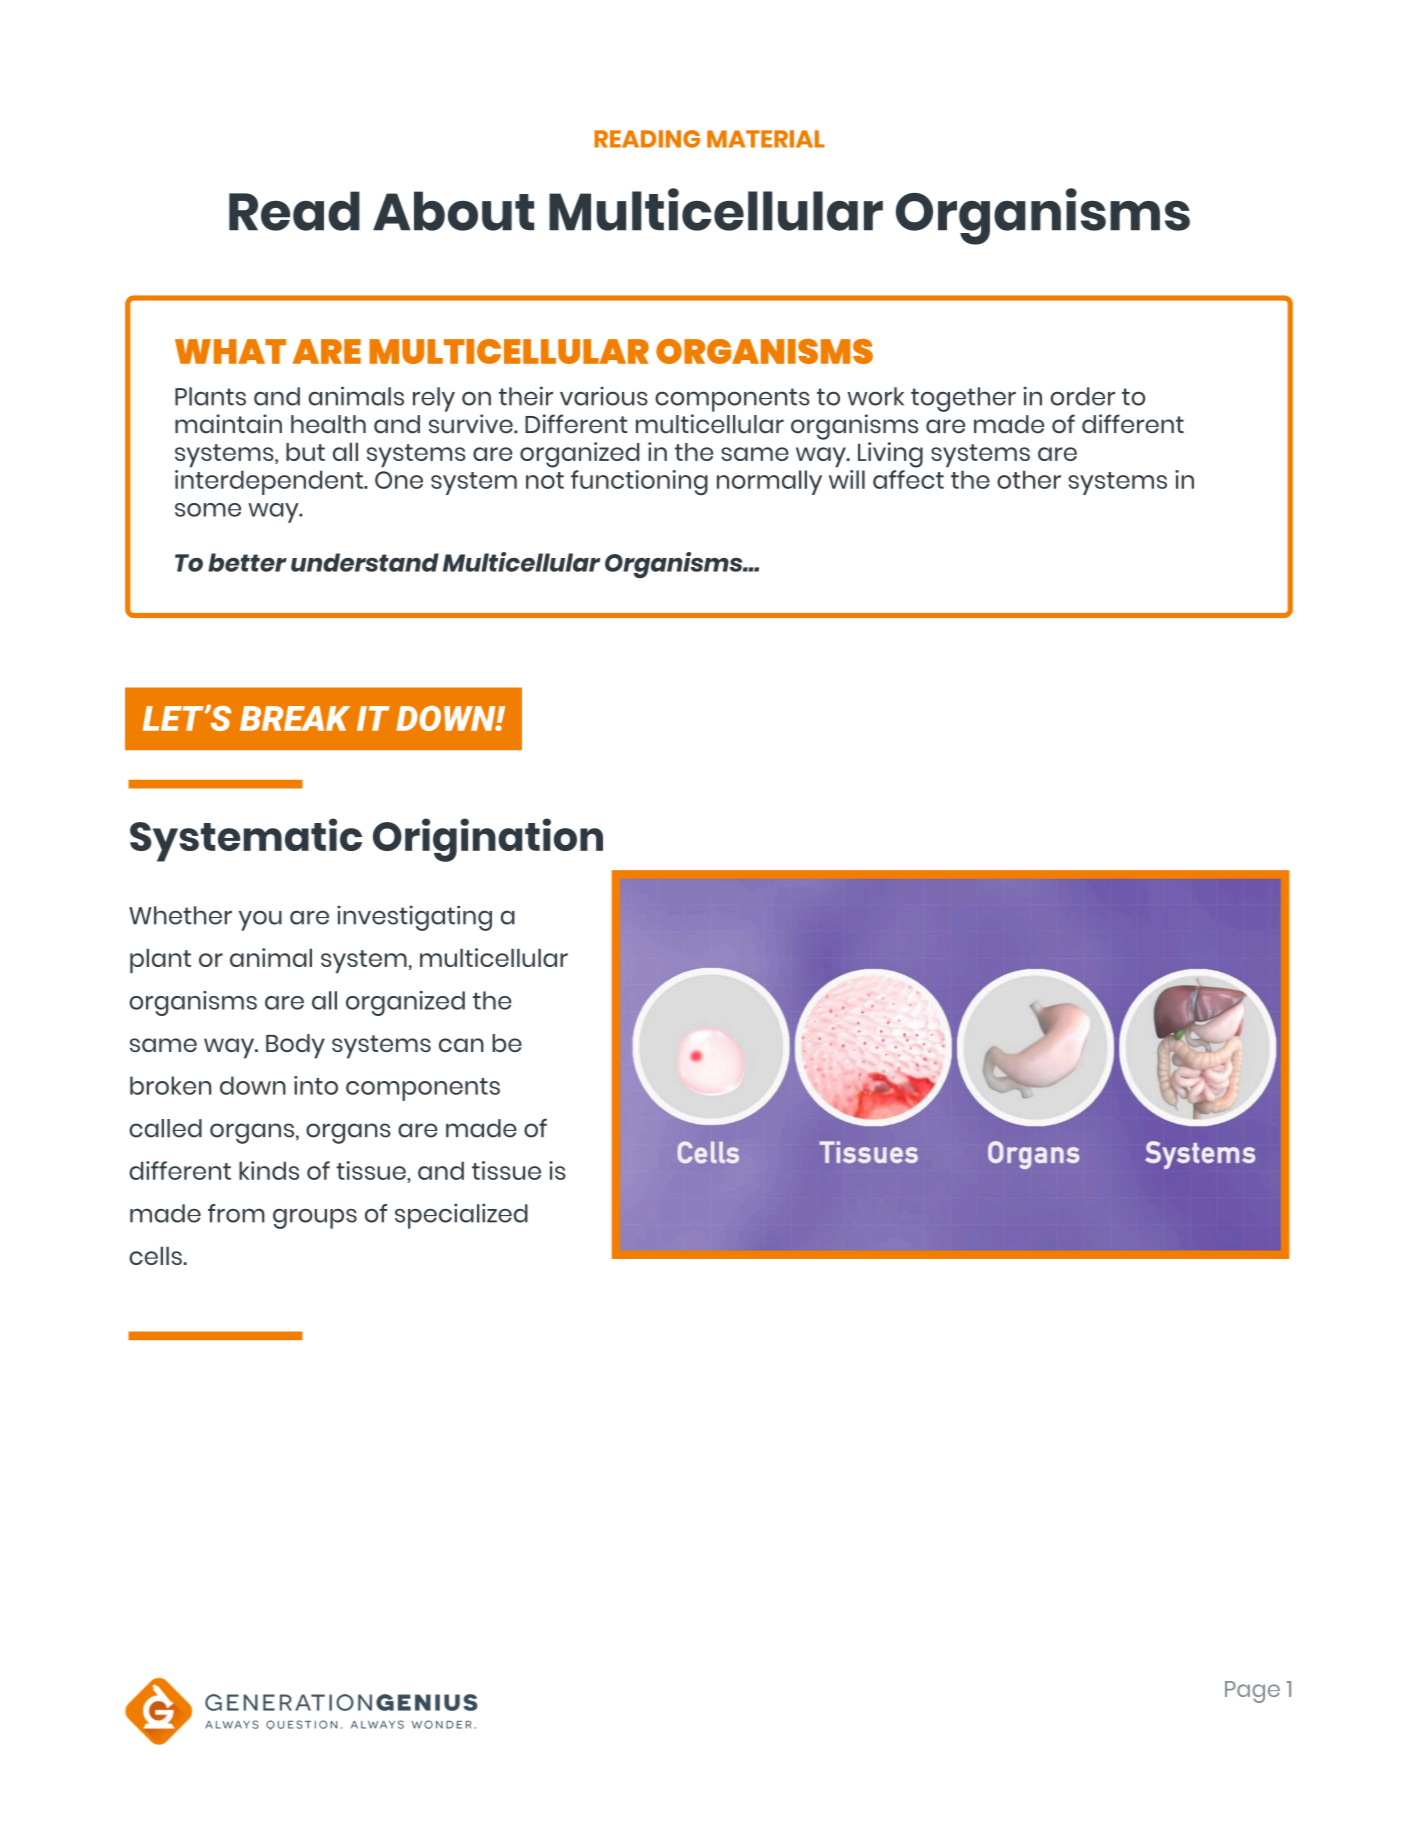 This document has height=1835, width=1418. I want to click on About, so click(453, 211).
